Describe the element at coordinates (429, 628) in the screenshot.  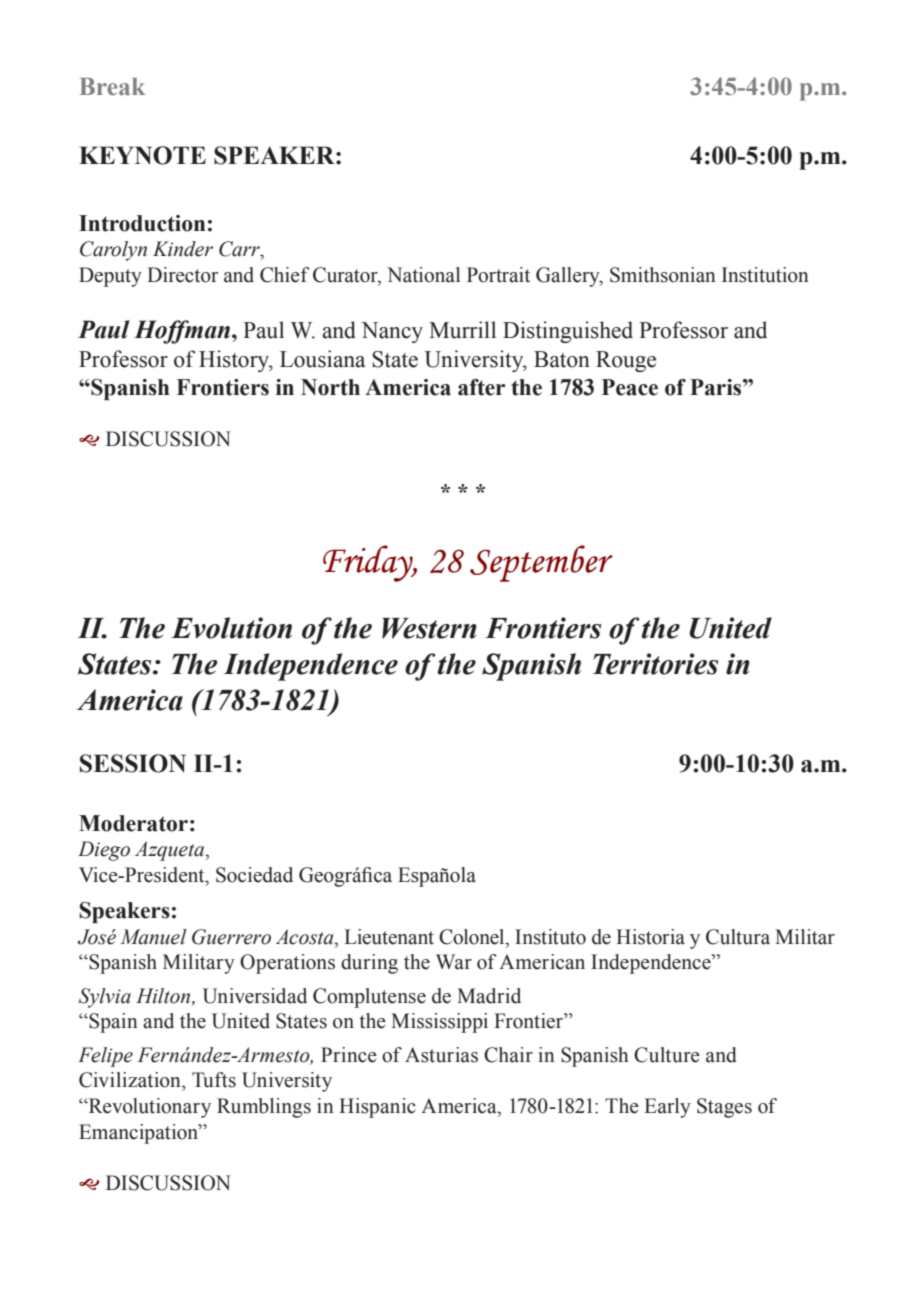
I see `Western` at that location.
